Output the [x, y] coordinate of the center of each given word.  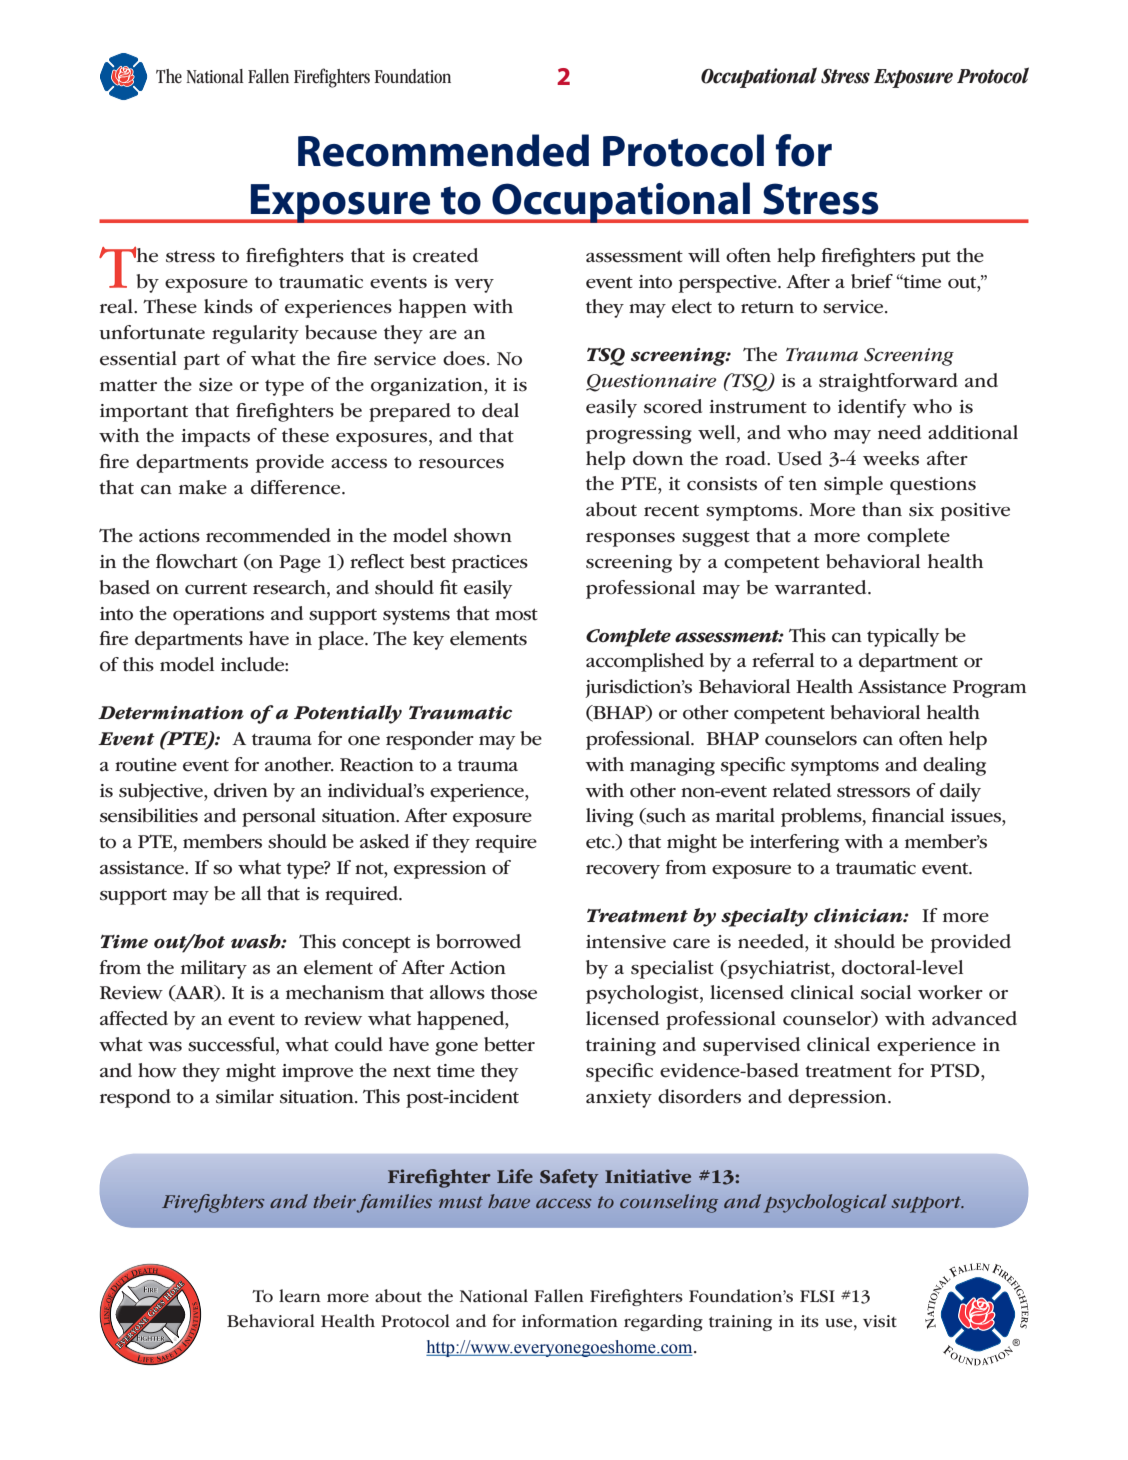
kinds [228, 306]
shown [483, 535]
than [882, 509]
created [445, 255]
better [509, 1044]
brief [872, 281]
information [570, 1321]
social [886, 992]
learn [300, 1296]
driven [241, 790]
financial [908, 815]
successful [232, 1045]
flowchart [197, 561]
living [610, 817]
